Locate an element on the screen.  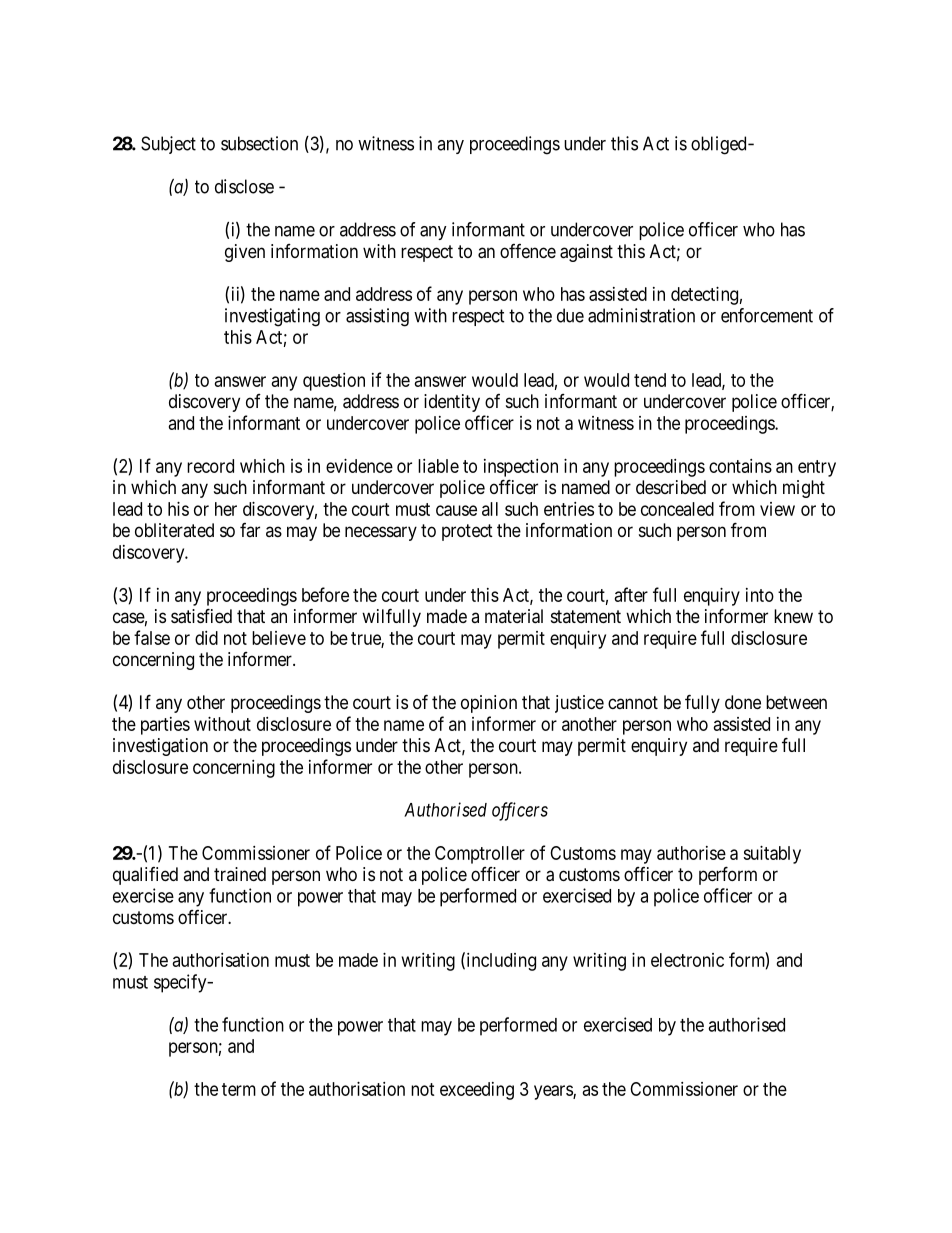
done is located at coordinates (743, 702).
